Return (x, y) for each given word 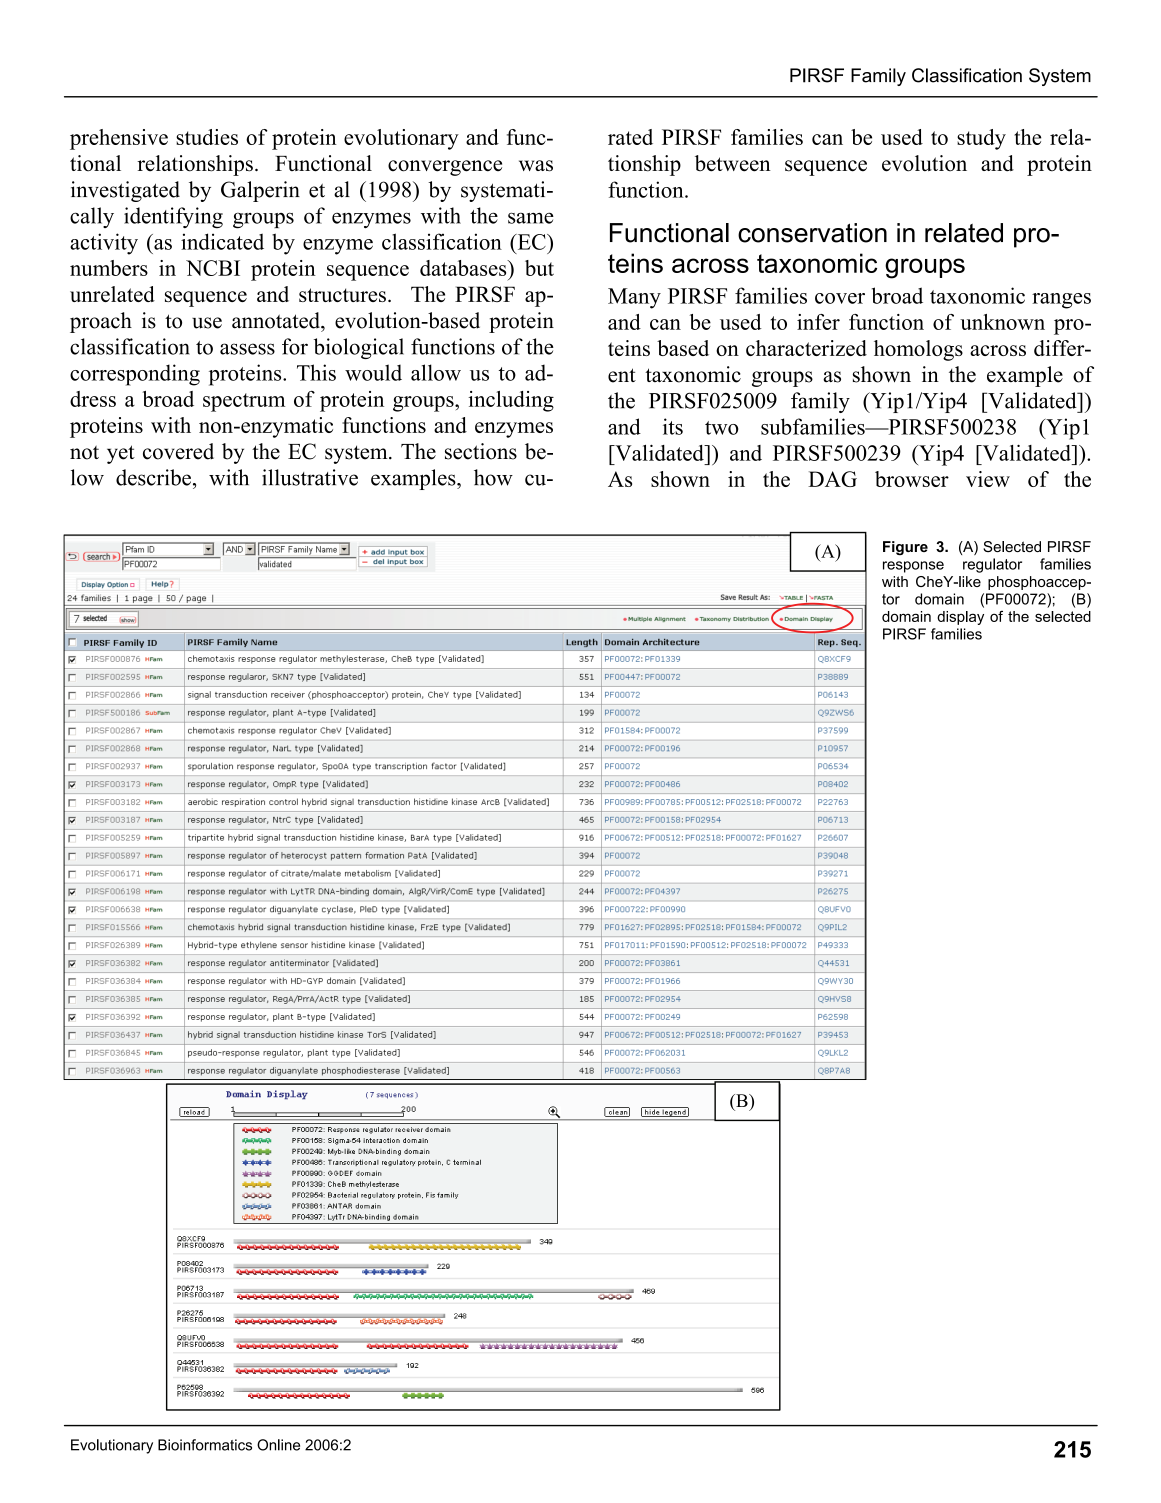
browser (912, 479)
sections (481, 451)
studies (207, 137)
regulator (992, 565)
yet (121, 454)
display (960, 618)
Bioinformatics (205, 1445)
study (981, 139)
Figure (905, 548)
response (913, 567)
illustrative (310, 477)
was (536, 166)
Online (278, 1445)
